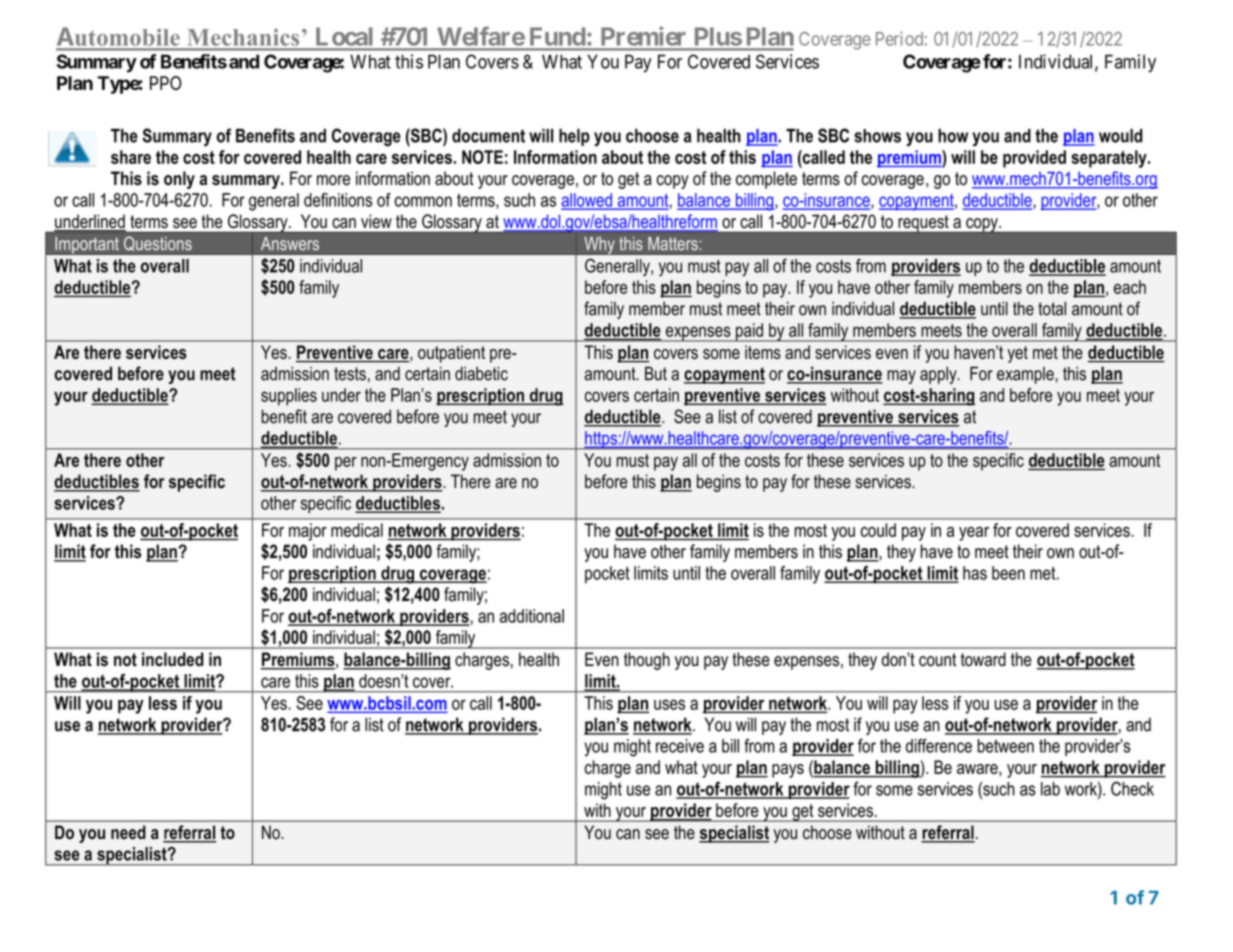 This screenshot has width=1233, height=952. What do you see at coordinates (574, 137) in the screenshot?
I see `help` at bounding box center [574, 137].
